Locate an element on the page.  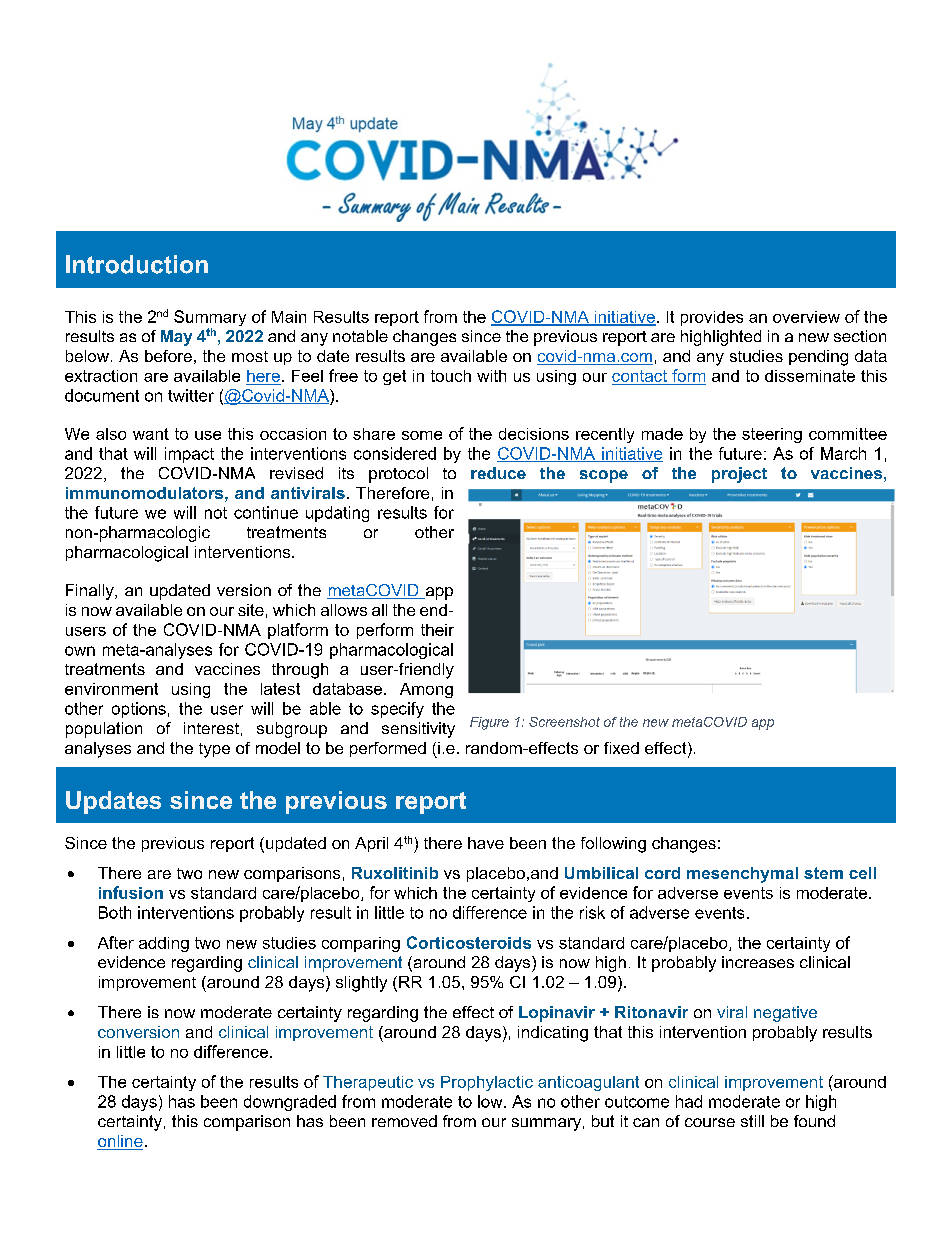
fixed is located at coordinates (621, 748).
